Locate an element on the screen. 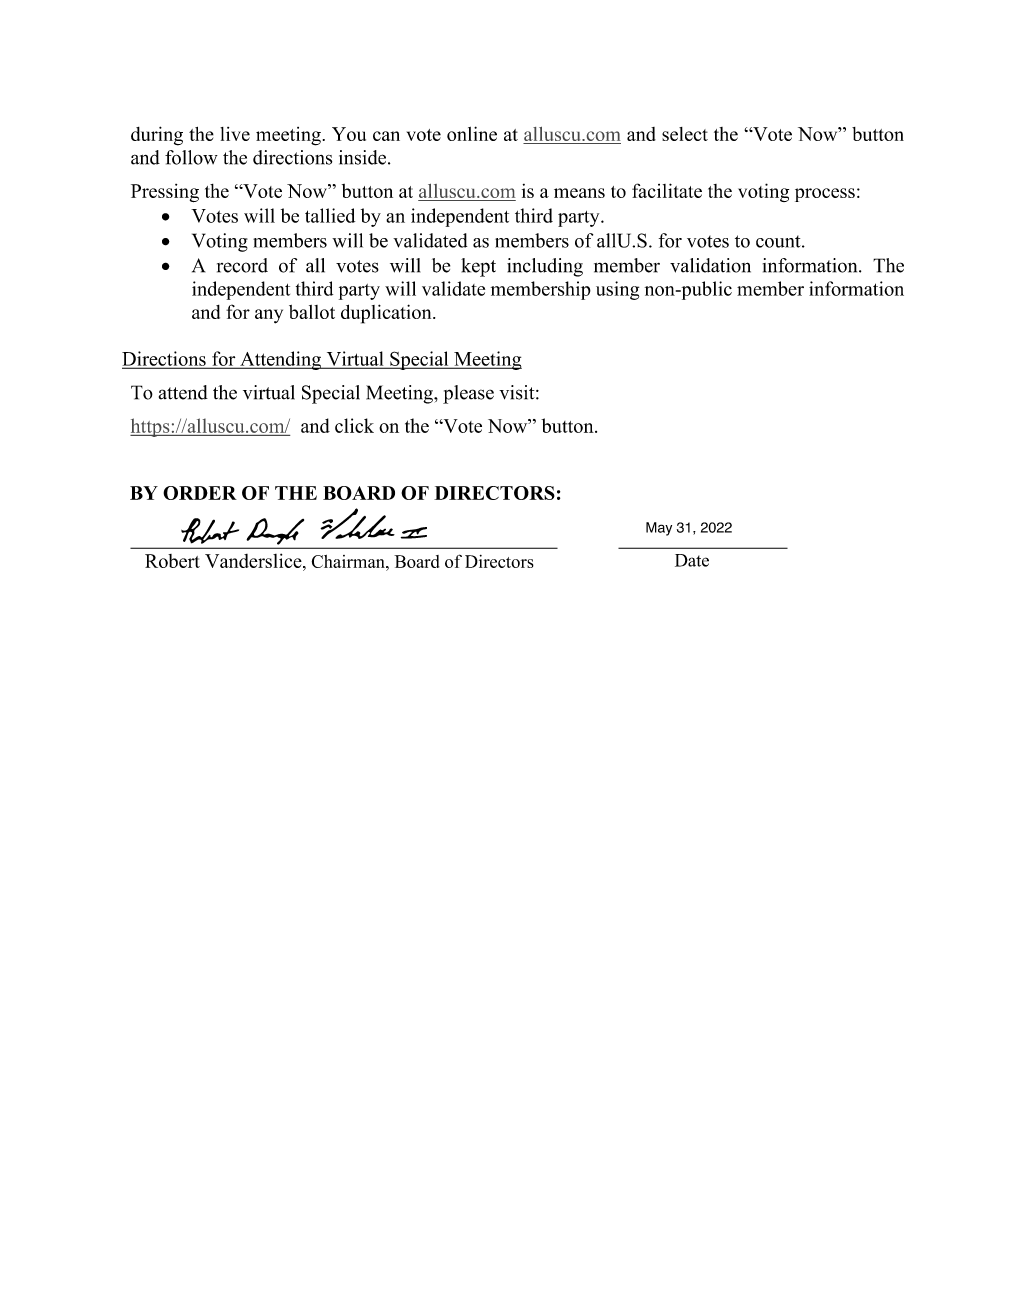 The width and height of the screenshot is (1036, 1316). select is located at coordinates (685, 134).
